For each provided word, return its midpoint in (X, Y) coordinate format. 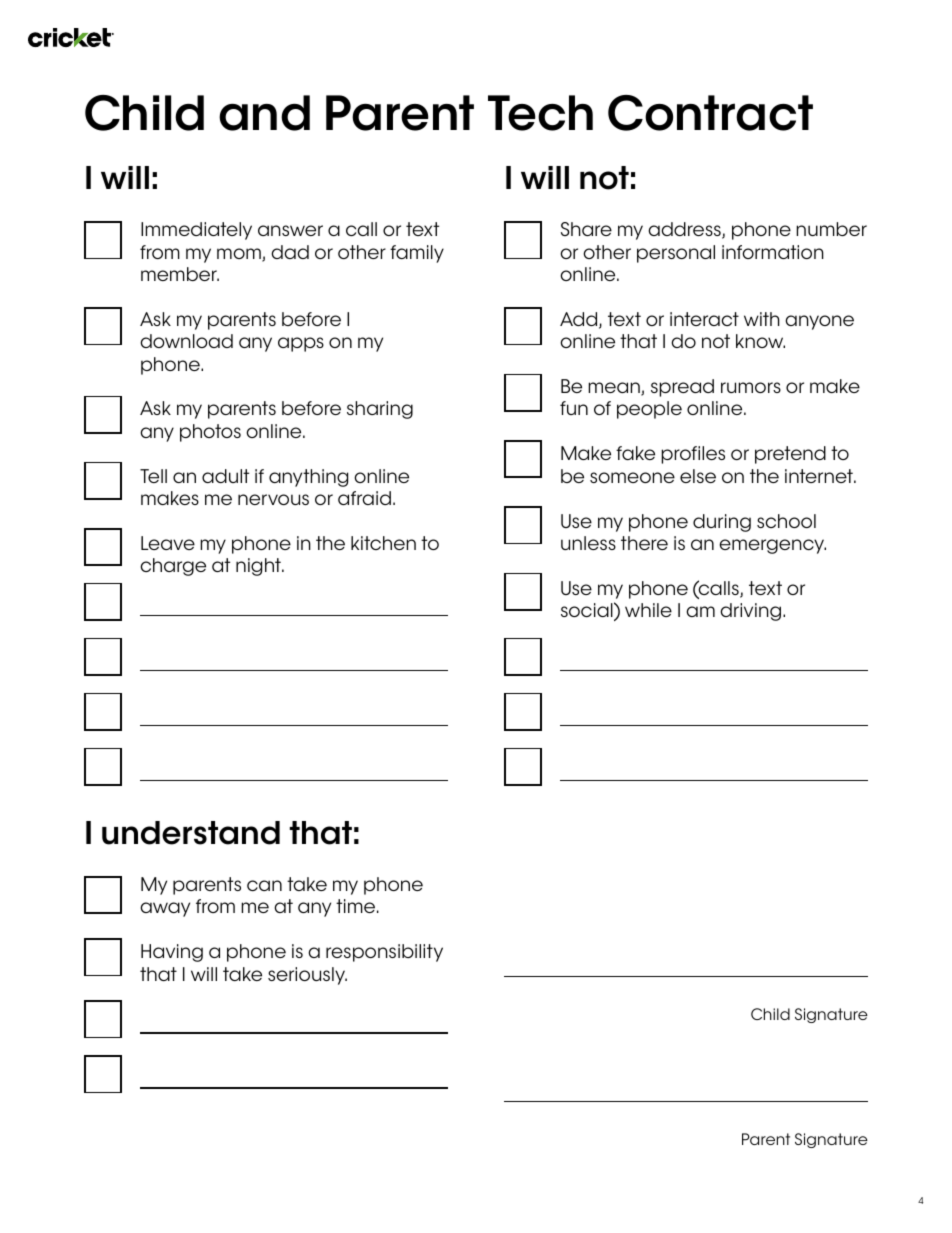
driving (750, 612)
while (648, 610)
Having (172, 953)
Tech (540, 113)
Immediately (196, 231)
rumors (751, 387)
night (259, 567)
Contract (710, 113)
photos (210, 433)
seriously (307, 976)
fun (574, 408)
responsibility (384, 953)
